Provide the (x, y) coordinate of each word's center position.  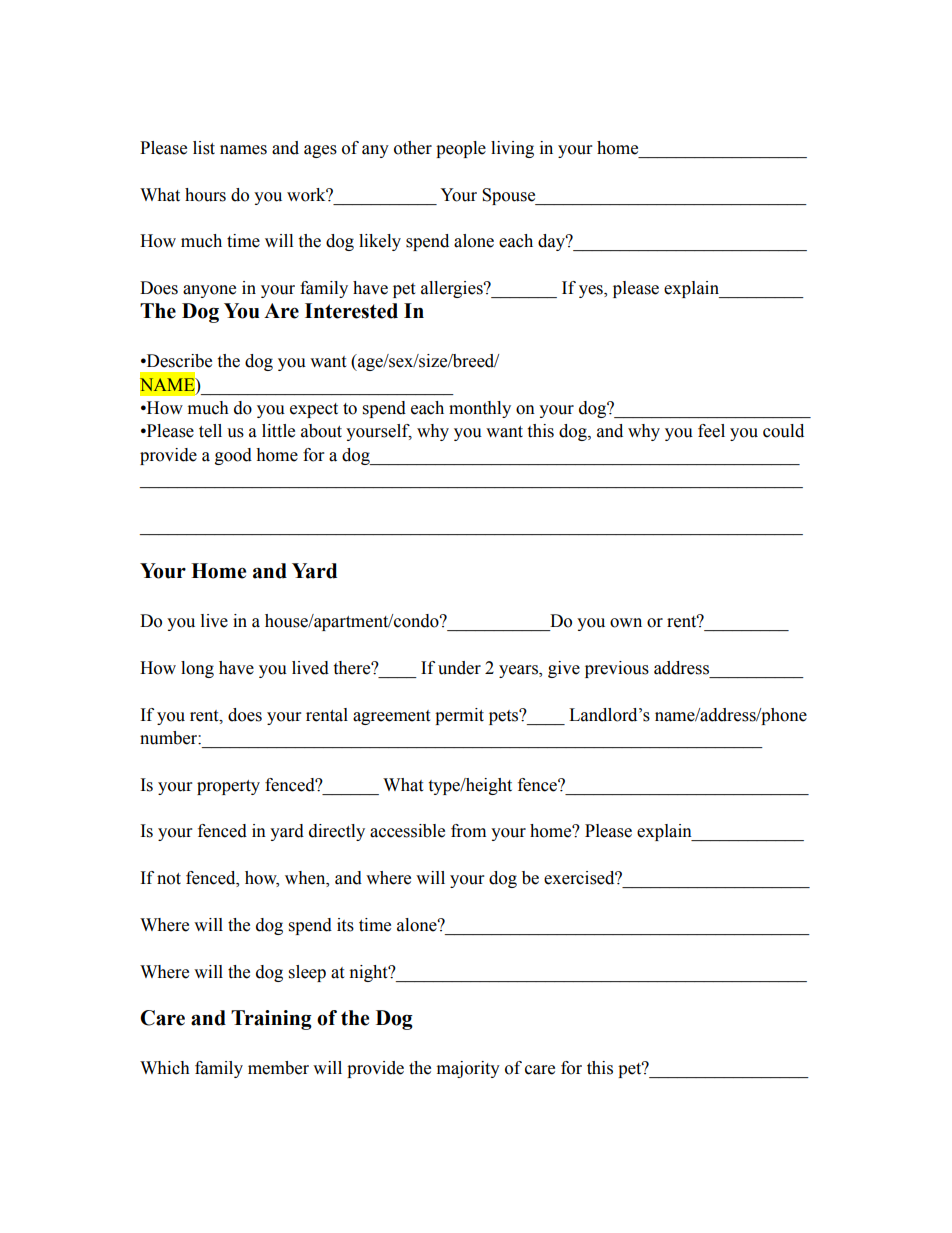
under (459, 668)
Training (271, 1020)
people (461, 149)
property (228, 787)
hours (205, 195)
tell (210, 431)
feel (711, 431)
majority (468, 1069)
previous (617, 669)
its (345, 925)
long (197, 669)
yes (592, 291)
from (468, 831)
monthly (480, 409)
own (626, 623)
